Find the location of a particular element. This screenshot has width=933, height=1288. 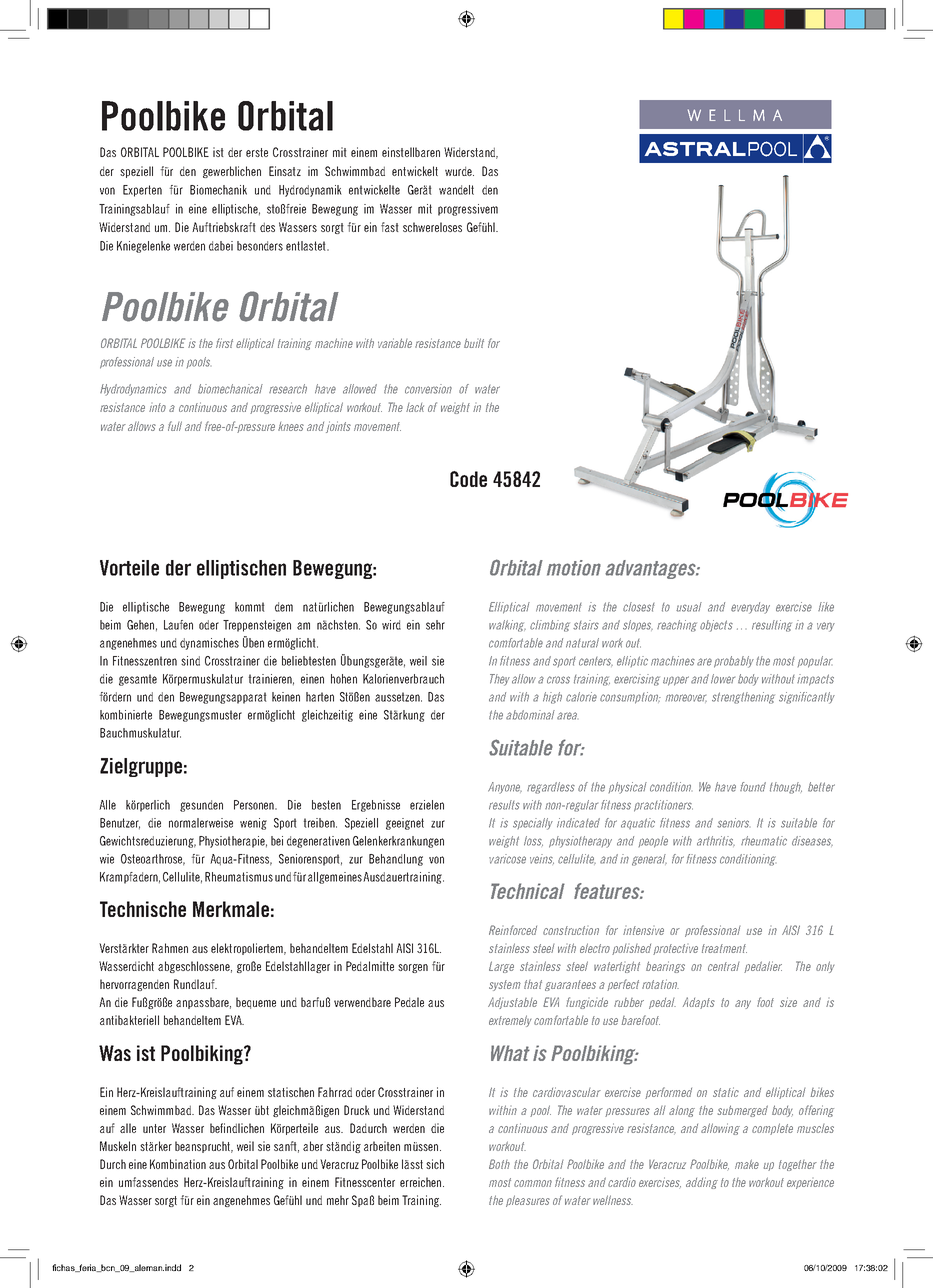

sind is located at coordinates (190, 661).
